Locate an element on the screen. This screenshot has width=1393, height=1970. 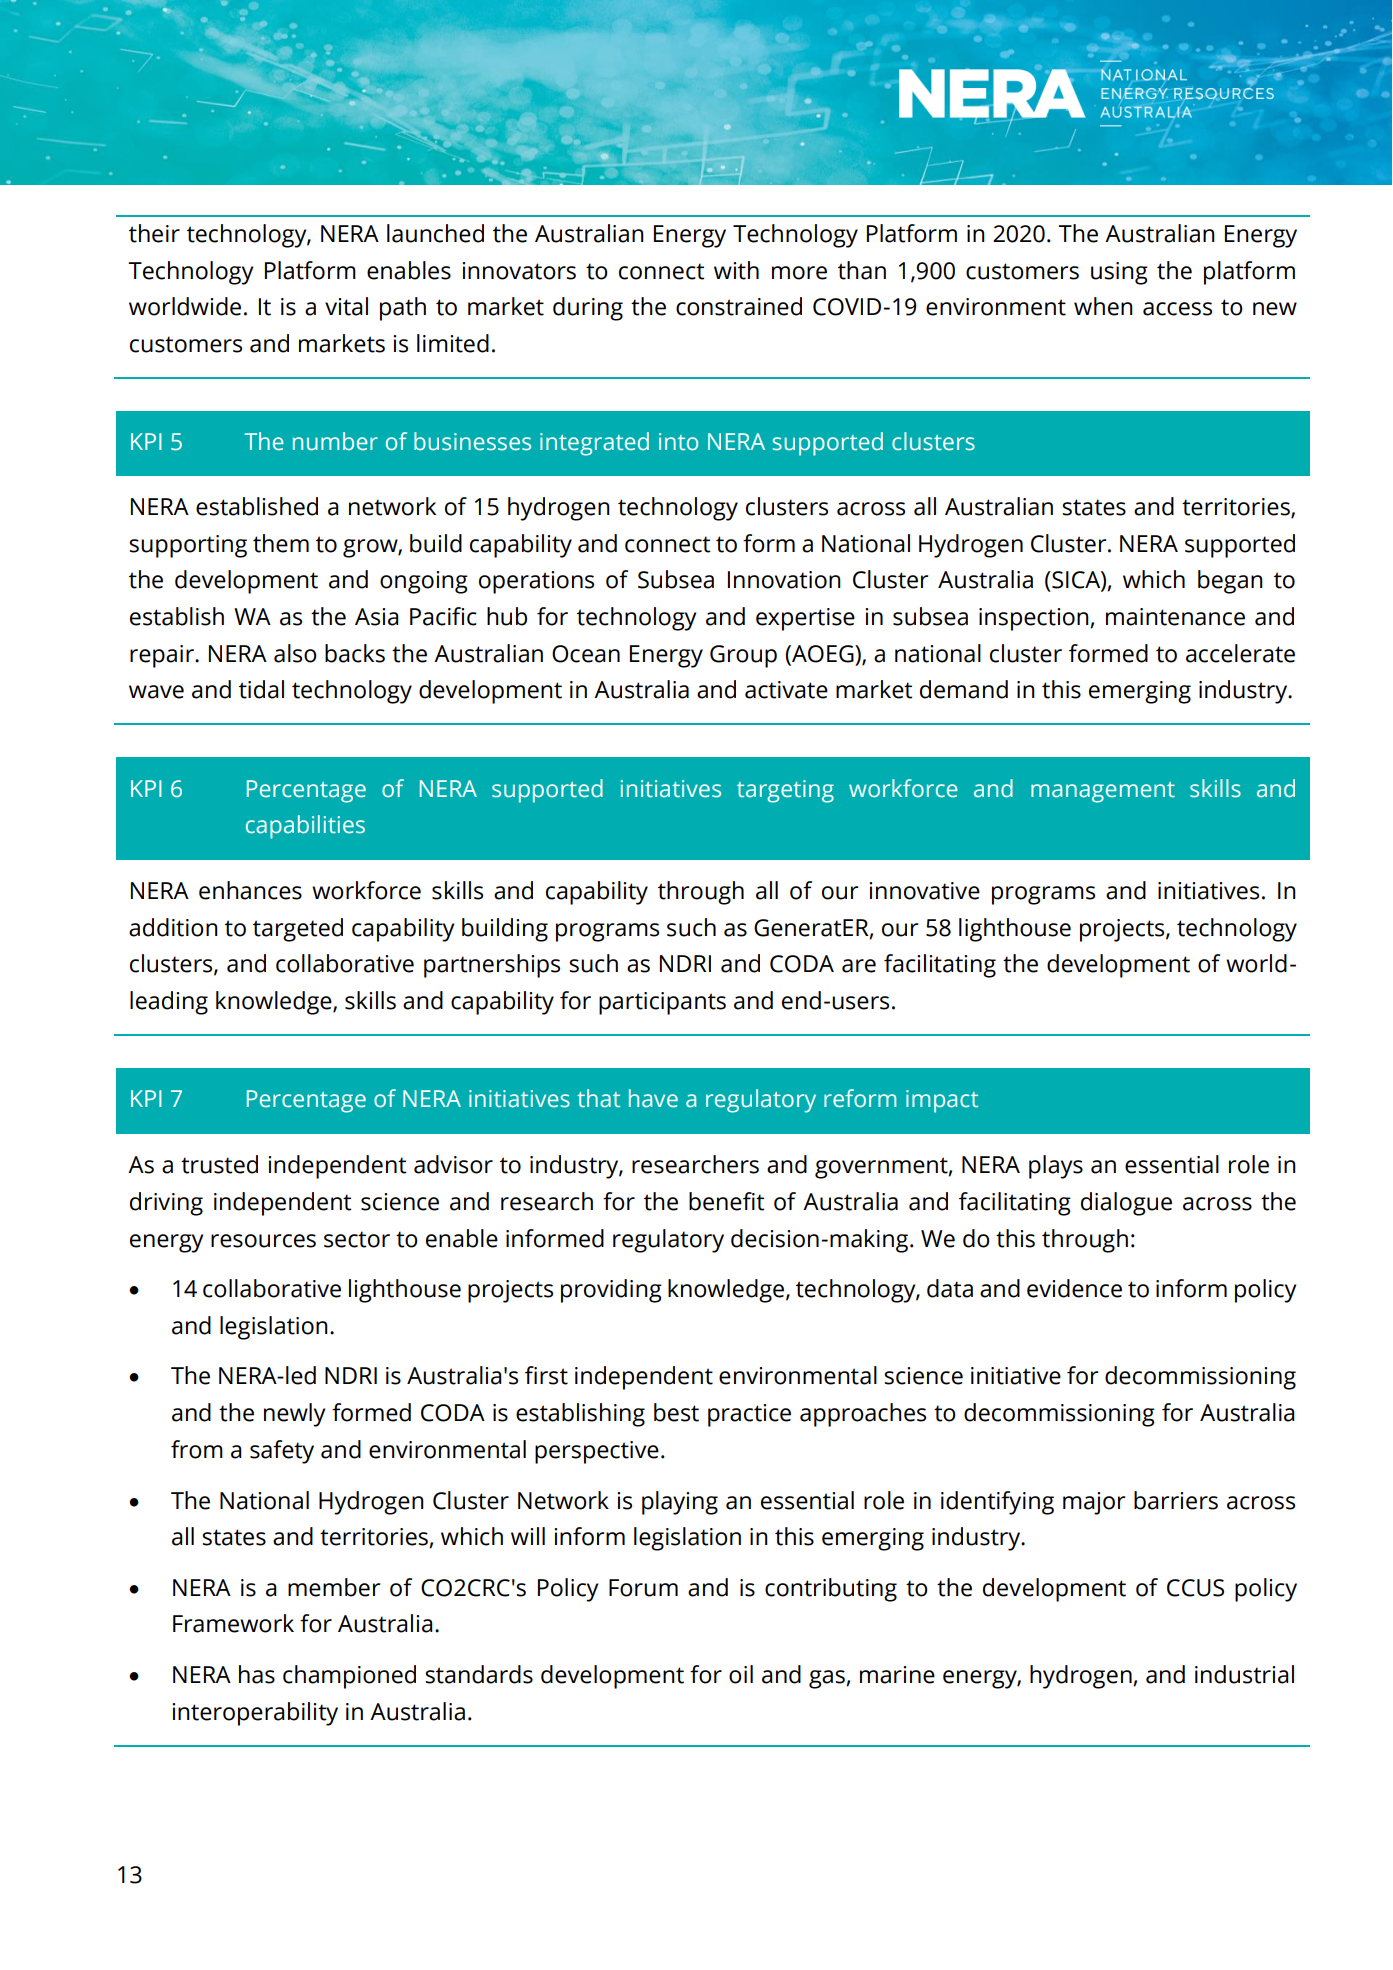
targeted is located at coordinates (298, 930).
